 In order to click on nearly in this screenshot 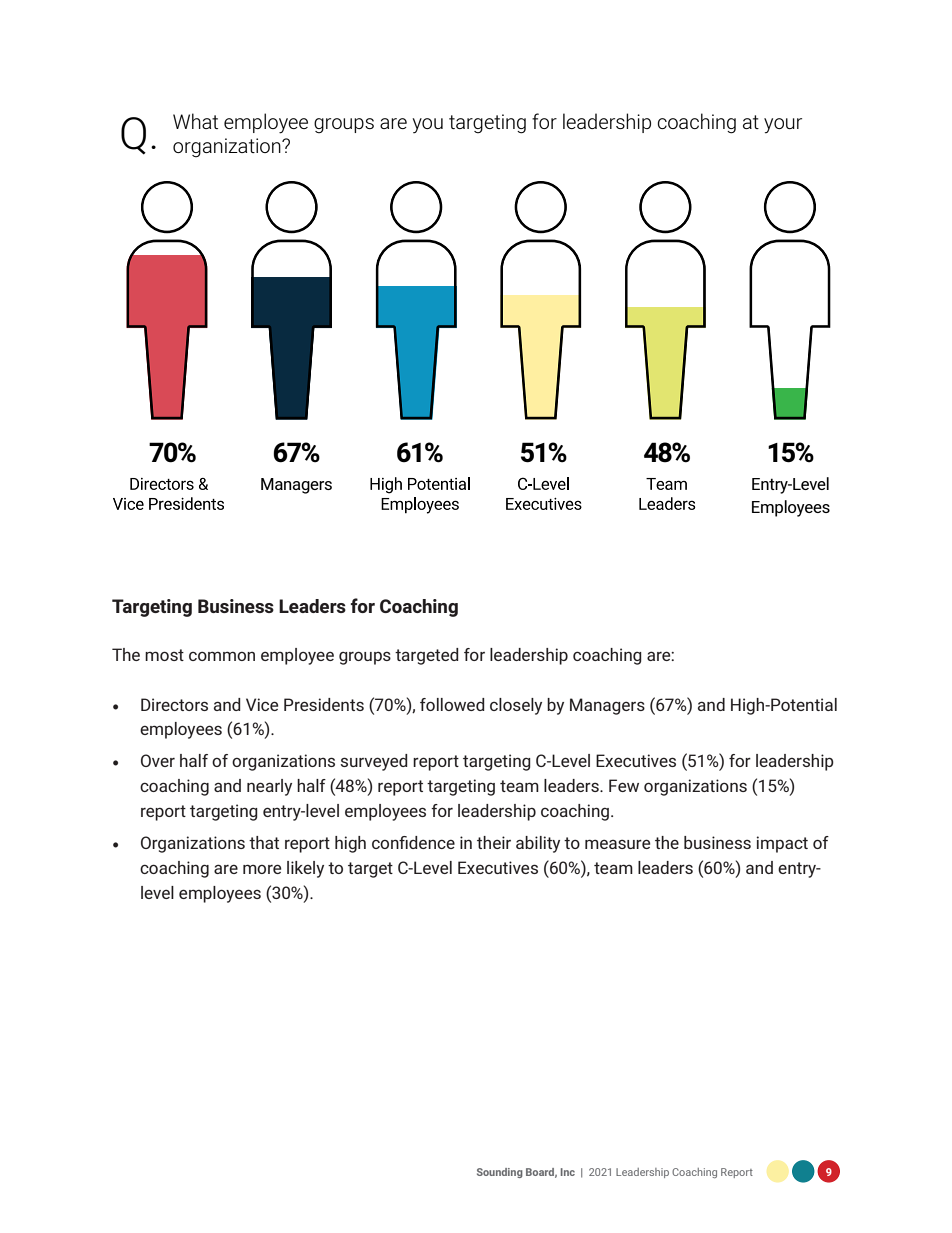, I will do `click(269, 787)`.
